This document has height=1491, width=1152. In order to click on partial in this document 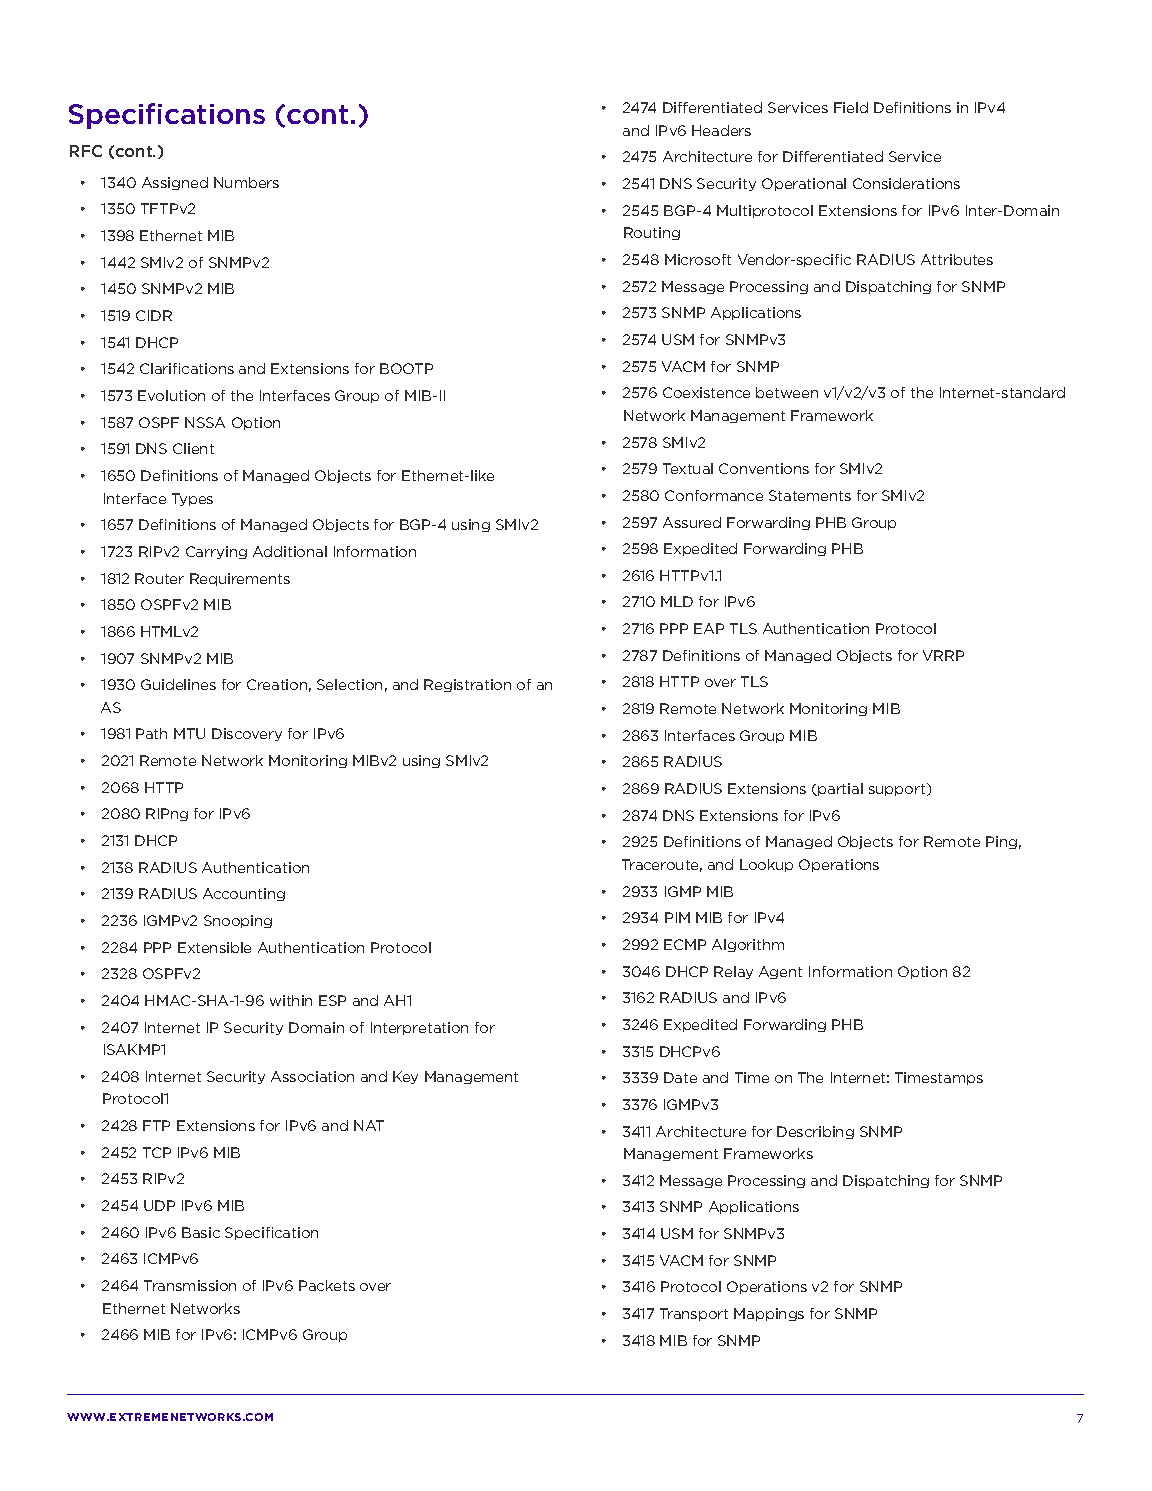, I will do `click(839, 789)`.
